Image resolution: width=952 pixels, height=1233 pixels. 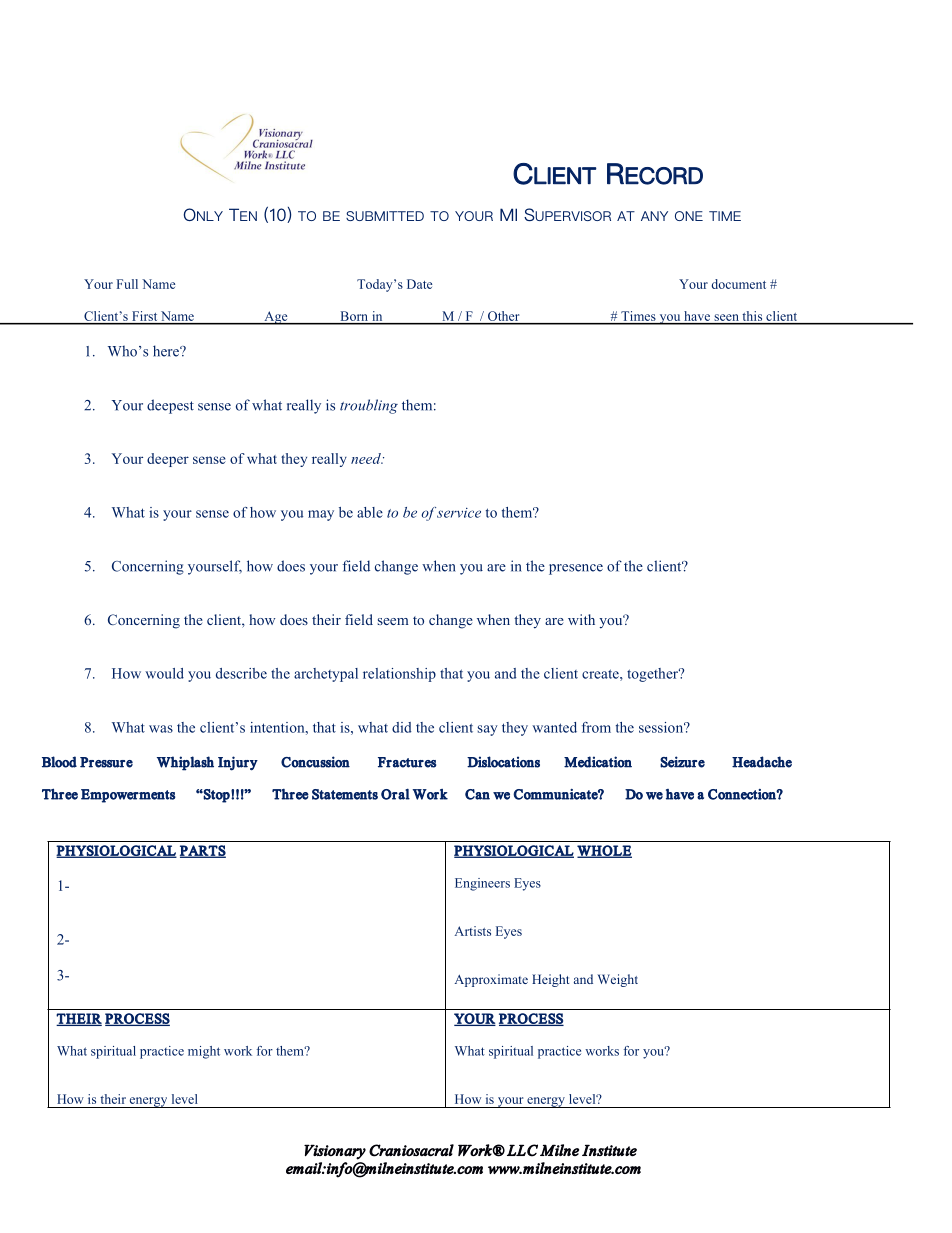 I want to click on SUBMITTED, so click(x=385, y=216).
